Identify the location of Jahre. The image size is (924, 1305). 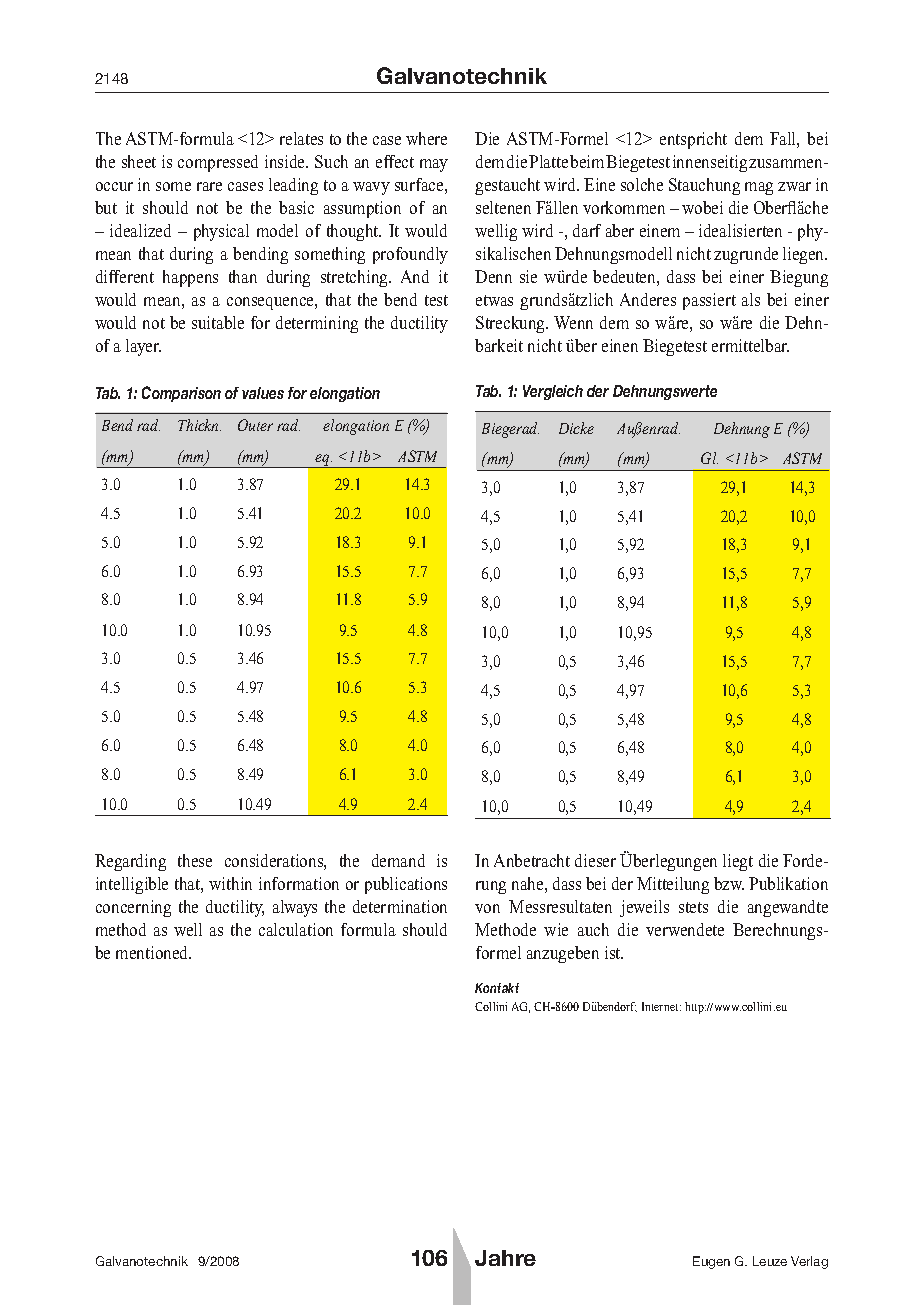
(505, 1258).
